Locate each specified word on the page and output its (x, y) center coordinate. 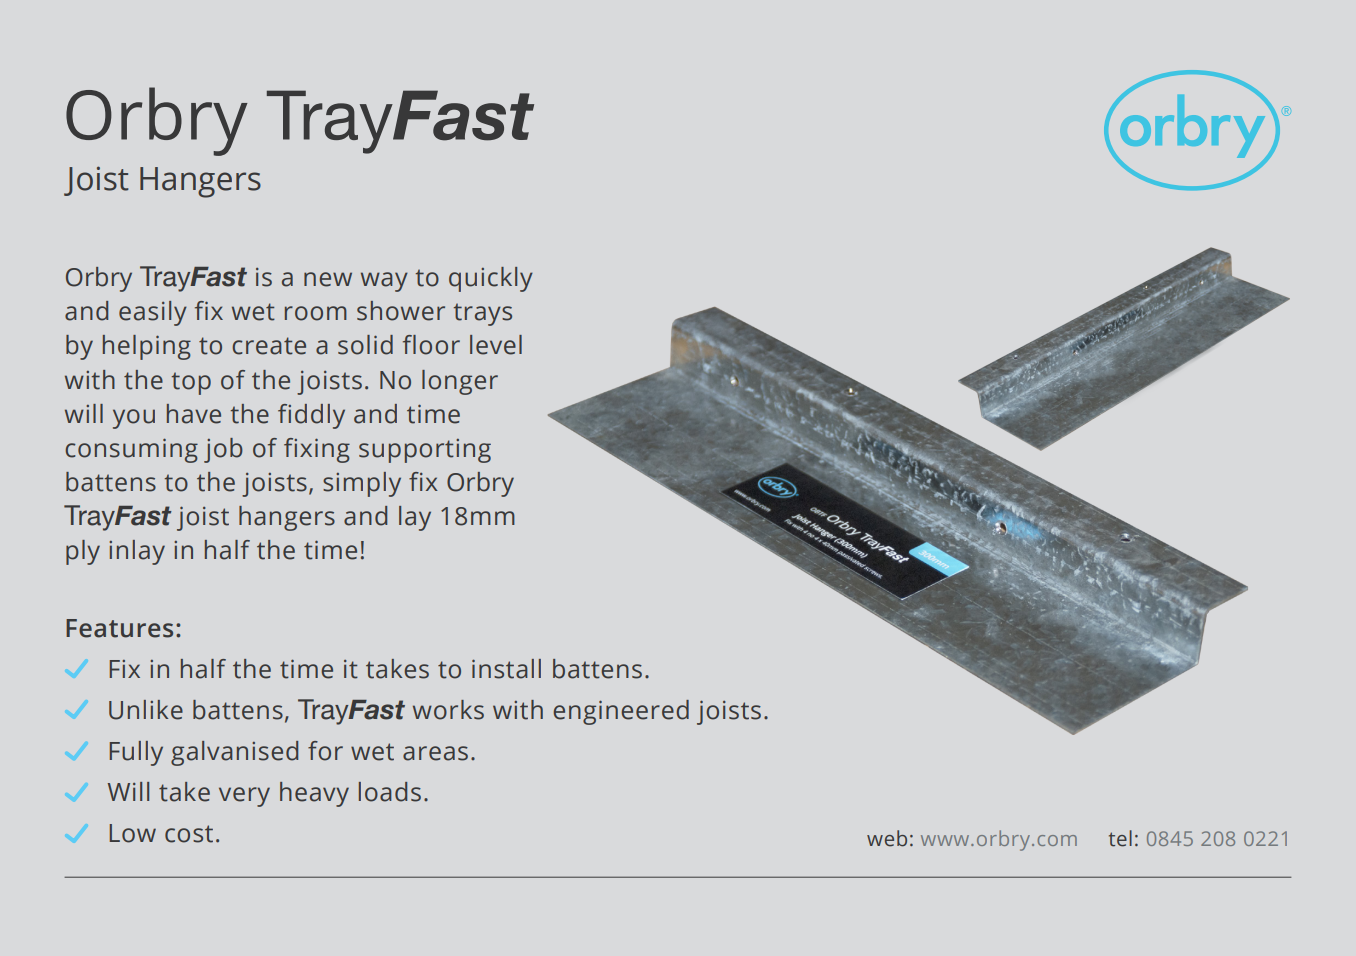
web (887, 838)
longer (460, 382)
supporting (425, 451)
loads (390, 792)
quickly (491, 279)
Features (119, 628)
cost (189, 834)
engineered (621, 712)
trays (483, 314)
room (316, 313)
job (223, 450)
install (506, 669)
